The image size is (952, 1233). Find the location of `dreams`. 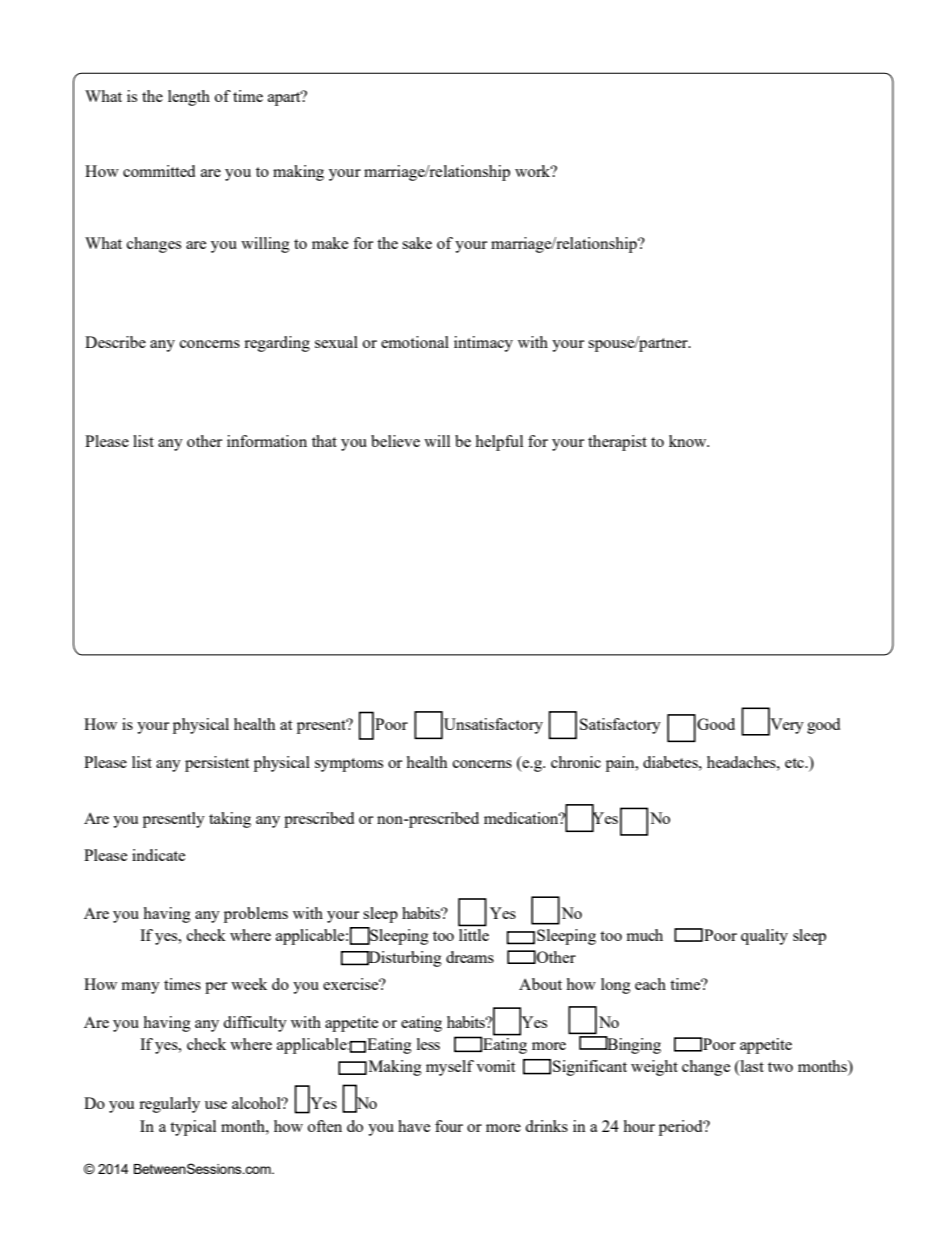

dreams is located at coordinates (470, 957).
